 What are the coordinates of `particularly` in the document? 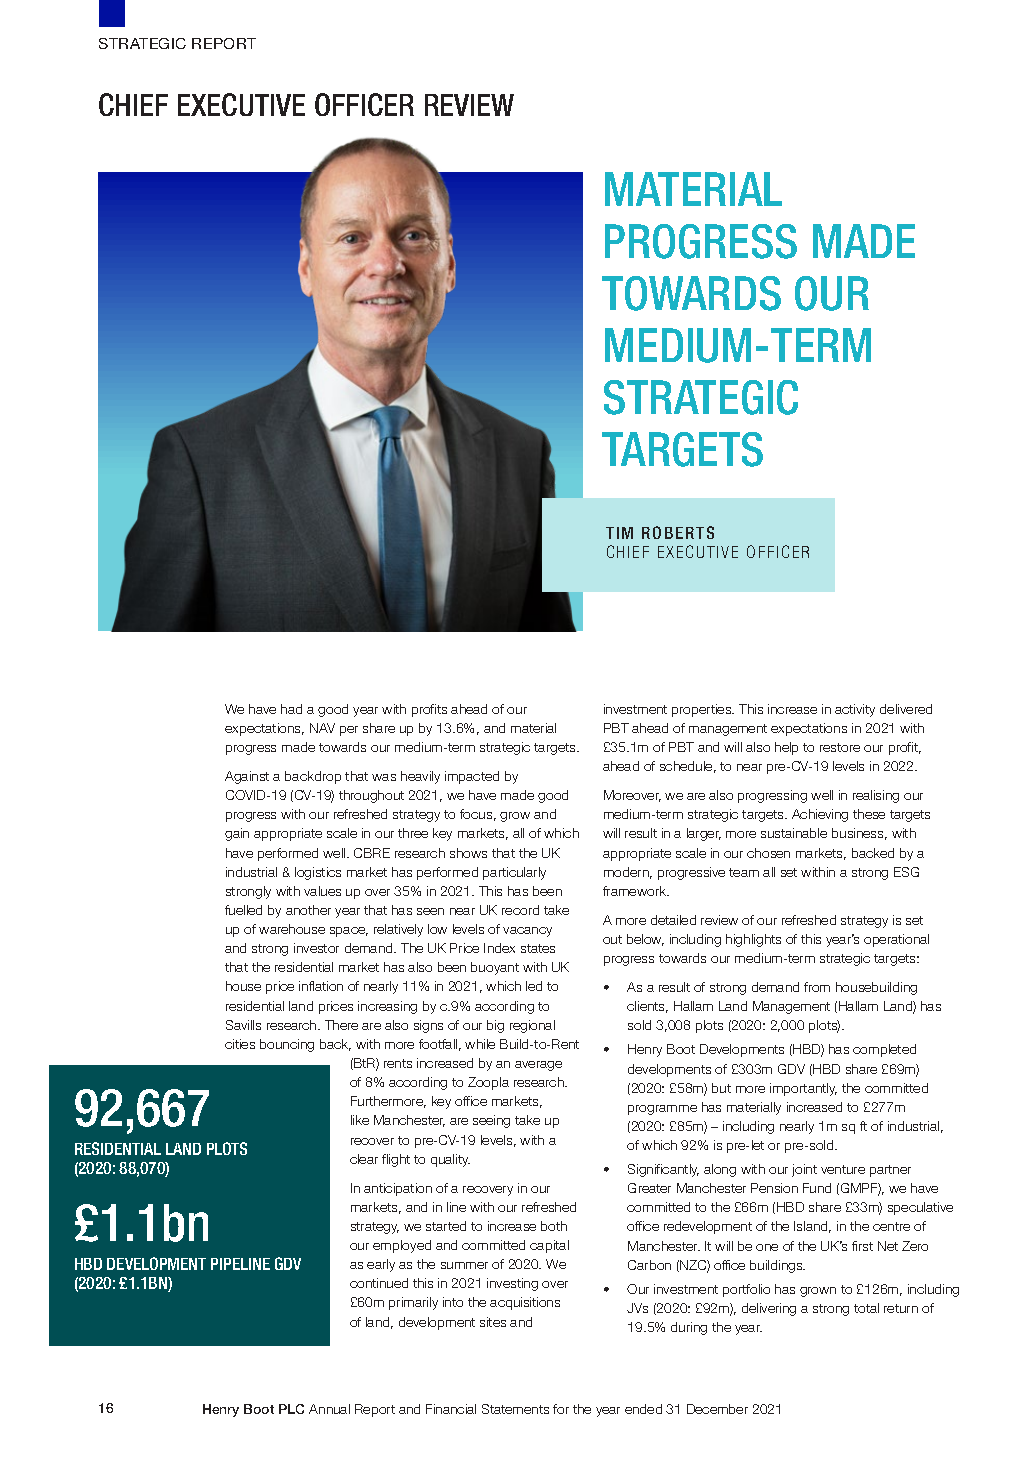 It's located at (514, 873).
